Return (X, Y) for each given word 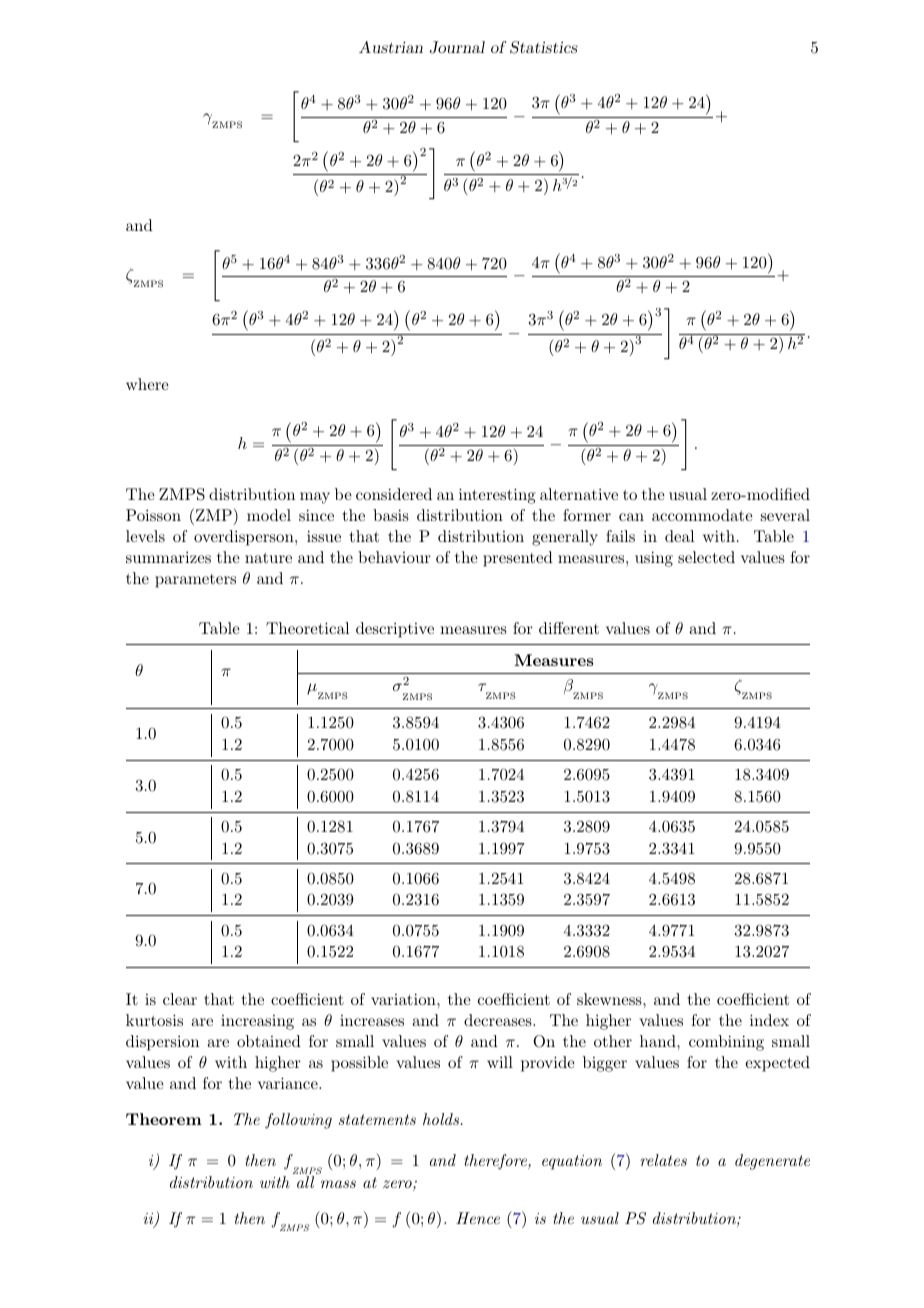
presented (518, 559)
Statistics (544, 47)
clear (180, 999)
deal (679, 536)
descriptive (395, 630)
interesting (497, 496)
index (769, 1020)
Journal (457, 47)
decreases (499, 1020)
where (147, 384)
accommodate (702, 515)
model (269, 515)
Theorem (164, 1119)
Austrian (391, 47)
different (569, 628)
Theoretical (307, 628)
